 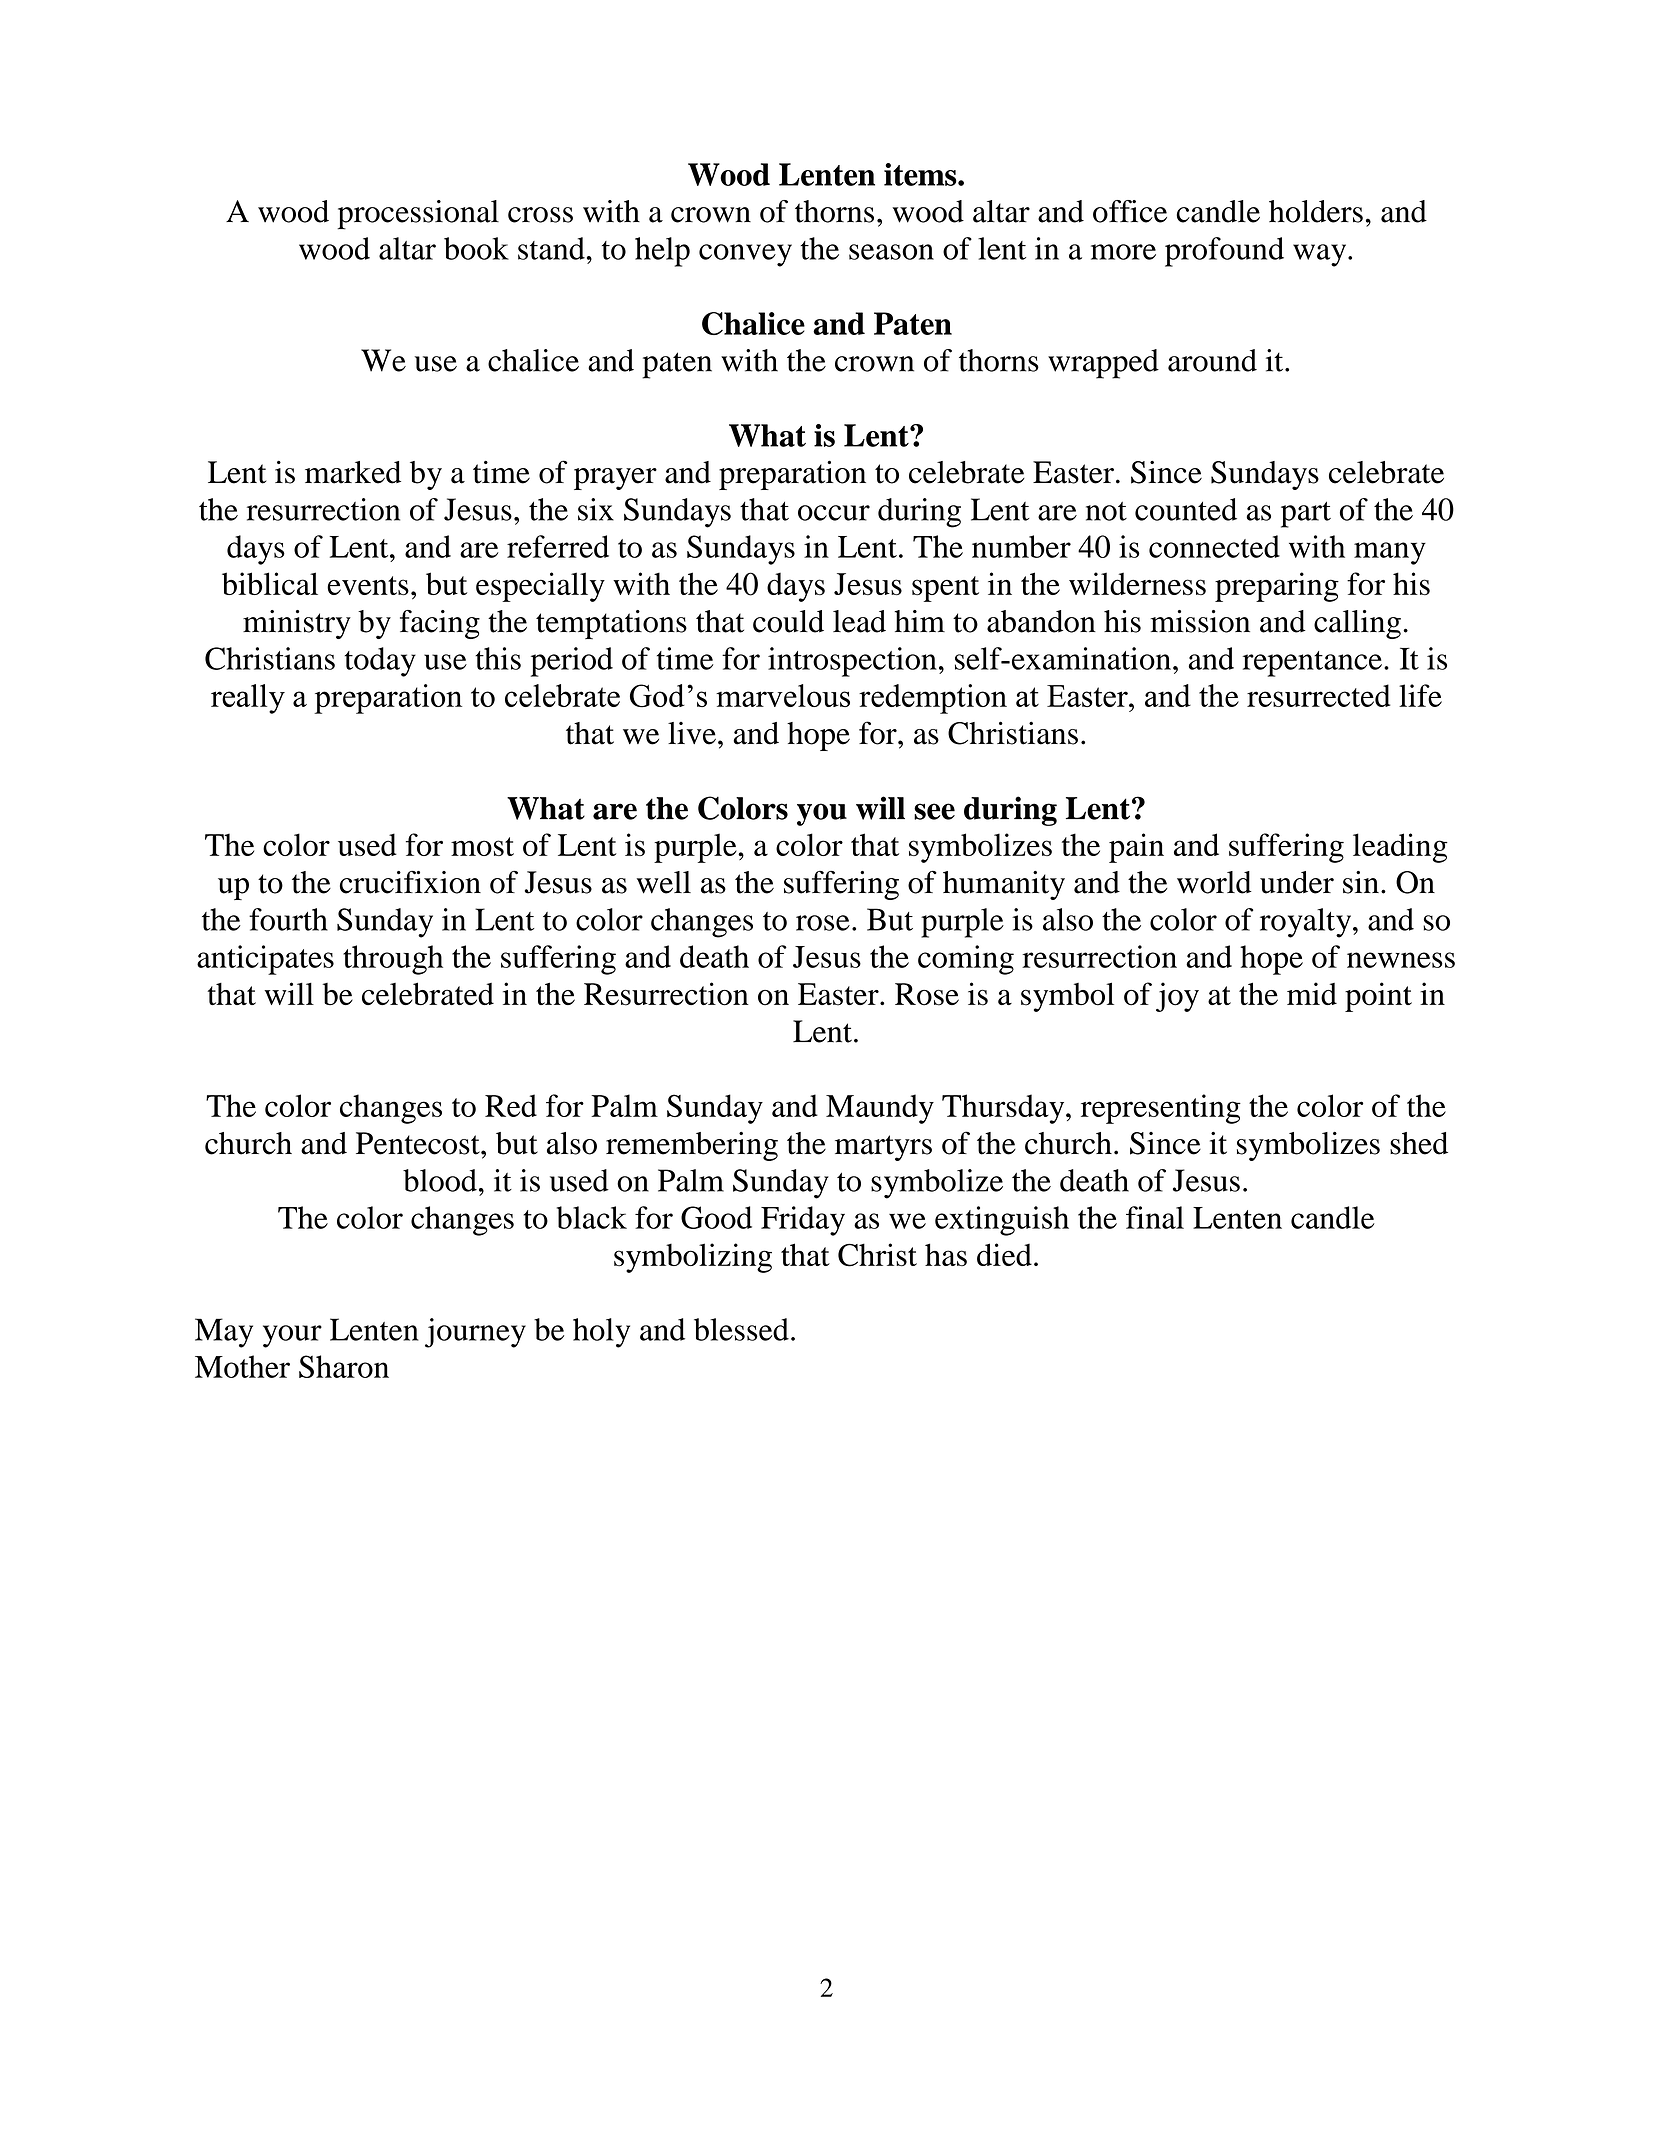 I want to click on holders, so click(x=1316, y=211).
